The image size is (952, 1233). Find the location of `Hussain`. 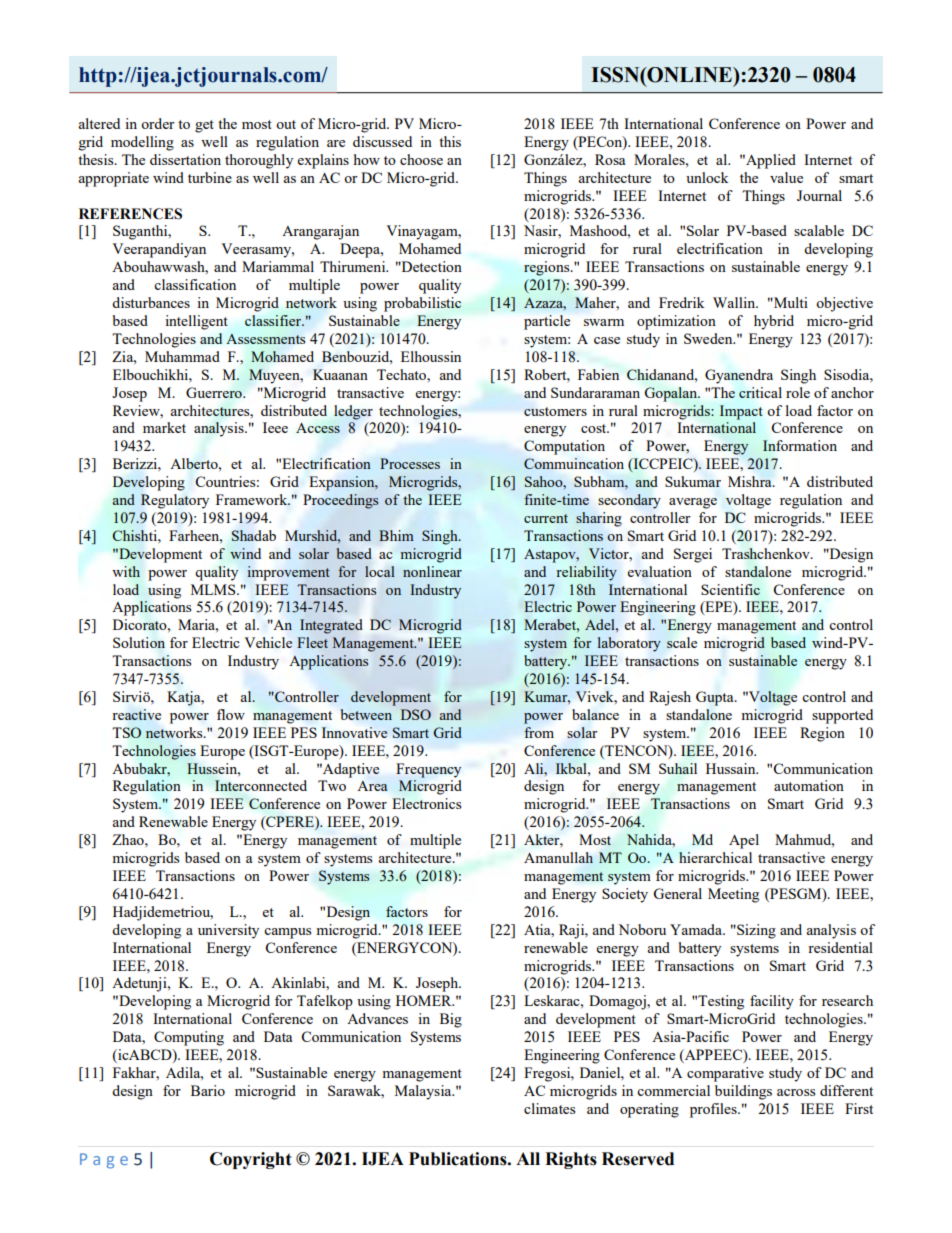

Hussain is located at coordinates (732, 768).
